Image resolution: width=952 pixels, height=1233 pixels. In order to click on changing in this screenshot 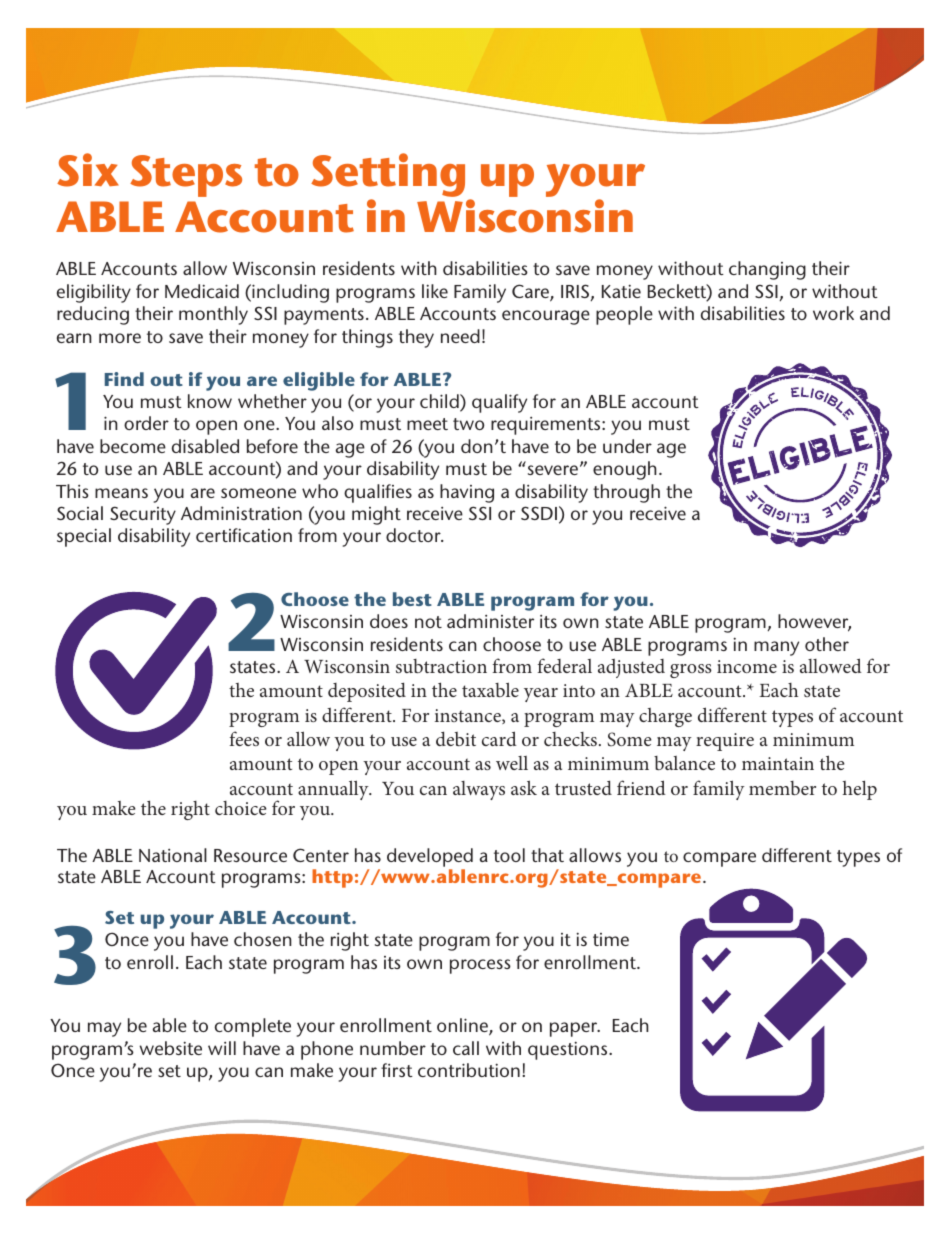, I will do `click(767, 270)`.
